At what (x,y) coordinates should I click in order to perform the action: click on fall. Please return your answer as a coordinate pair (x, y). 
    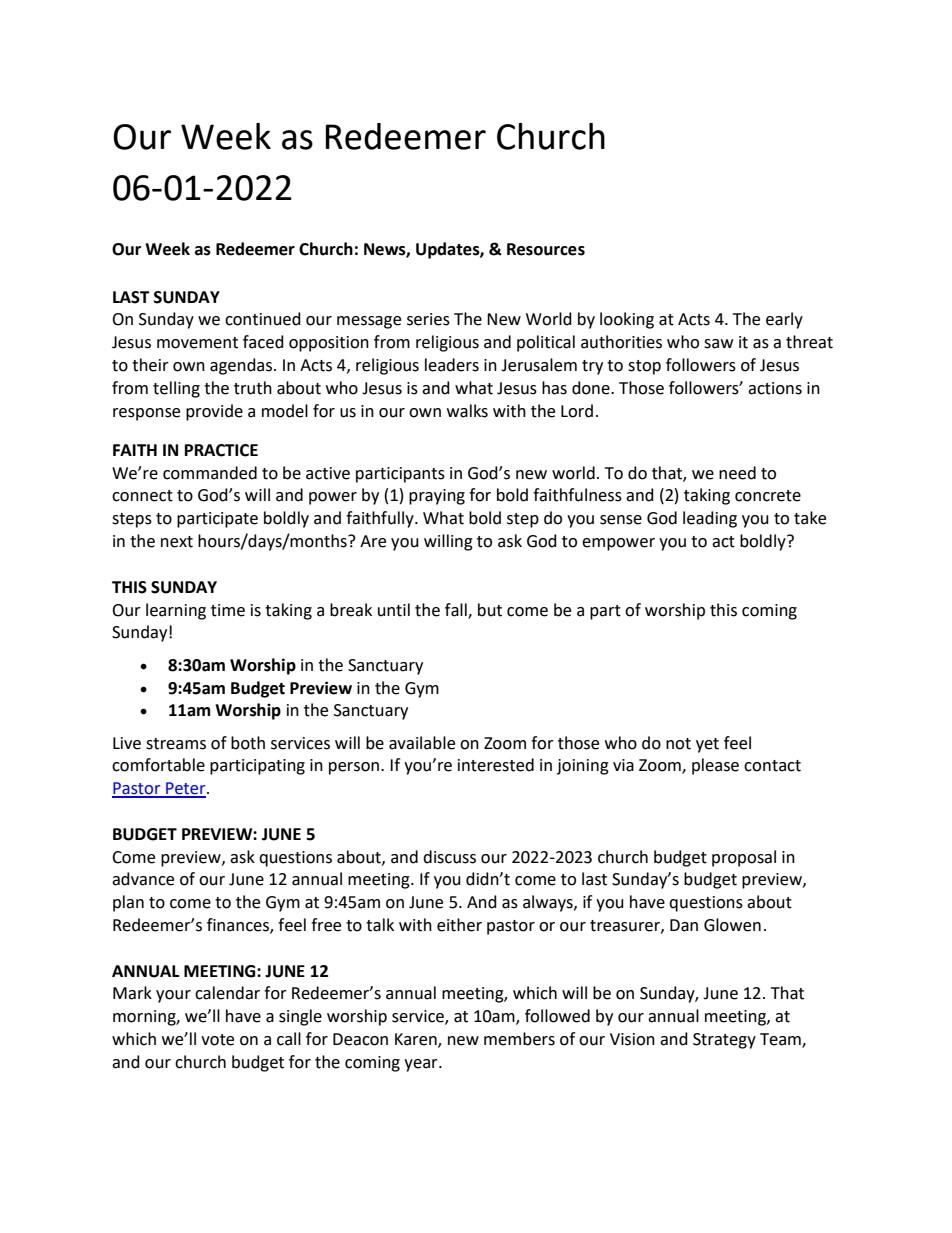
    Looking at the image, I should click on (457, 610).
